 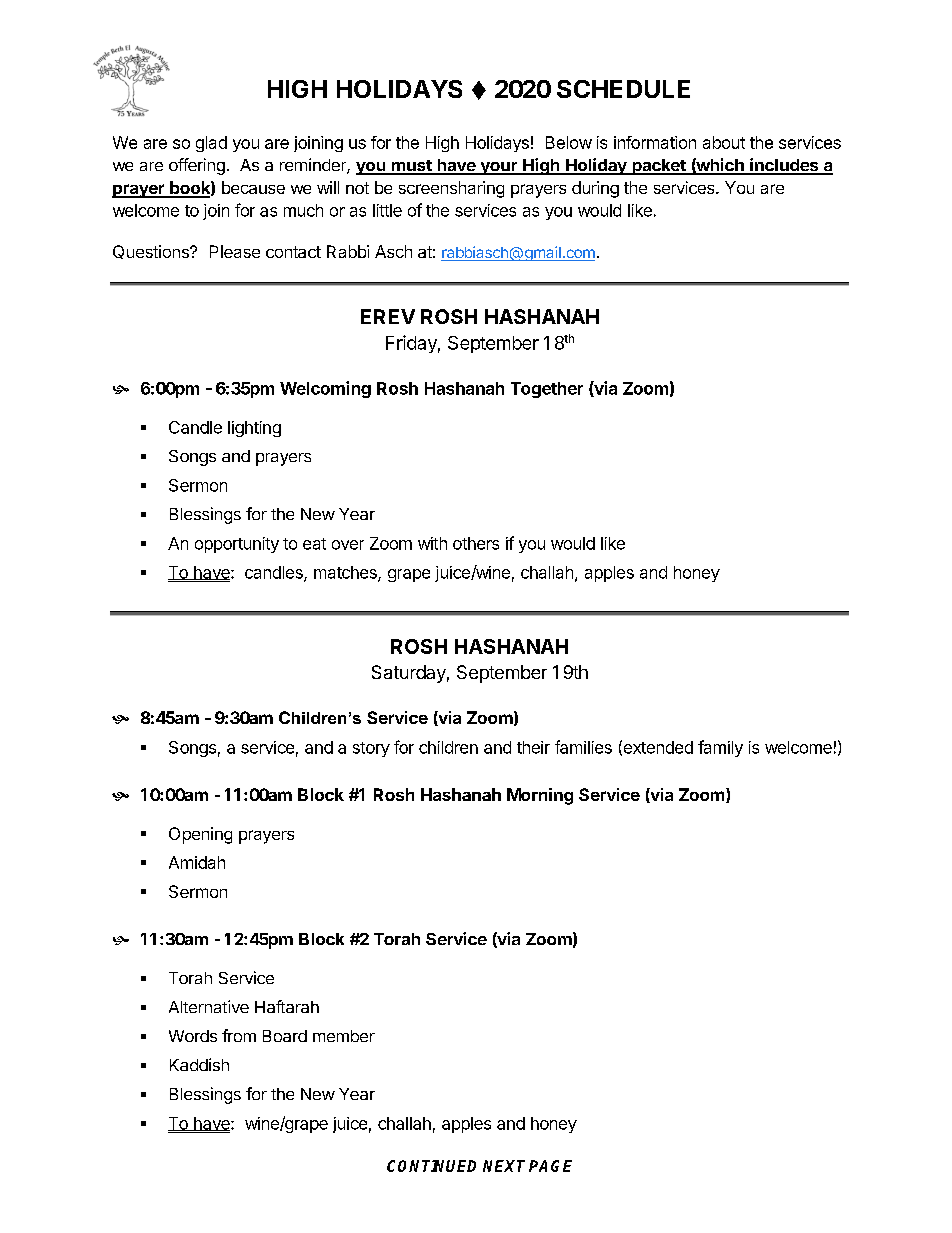 I want to click on families, so click(x=583, y=747).
